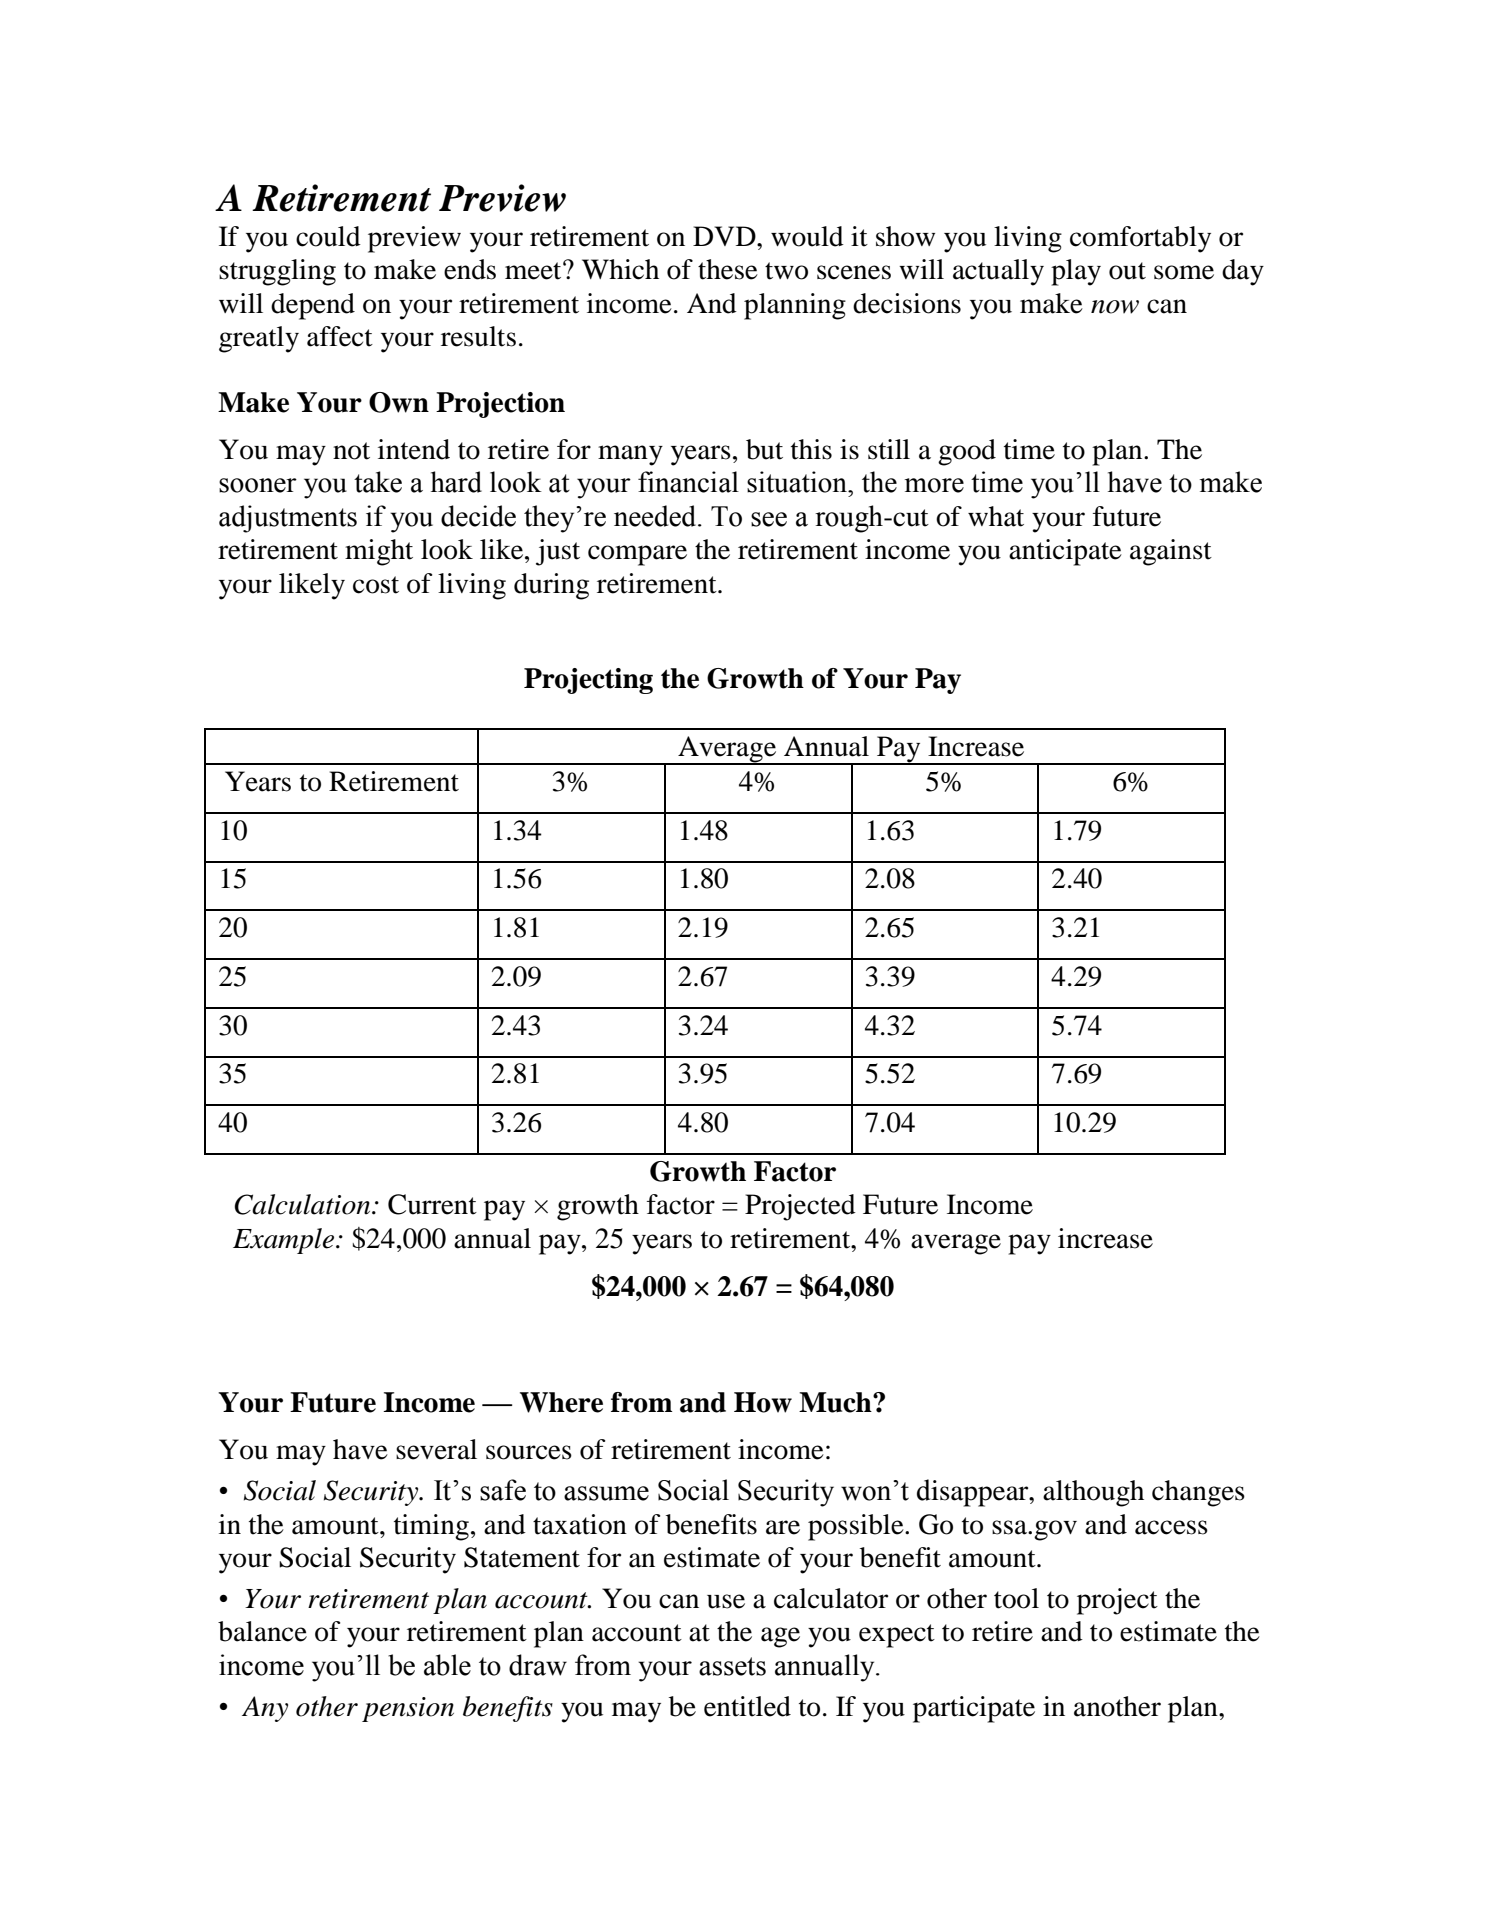  What do you see at coordinates (1127, 271) in the screenshot?
I see `out` at bounding box center [1127, 271].
